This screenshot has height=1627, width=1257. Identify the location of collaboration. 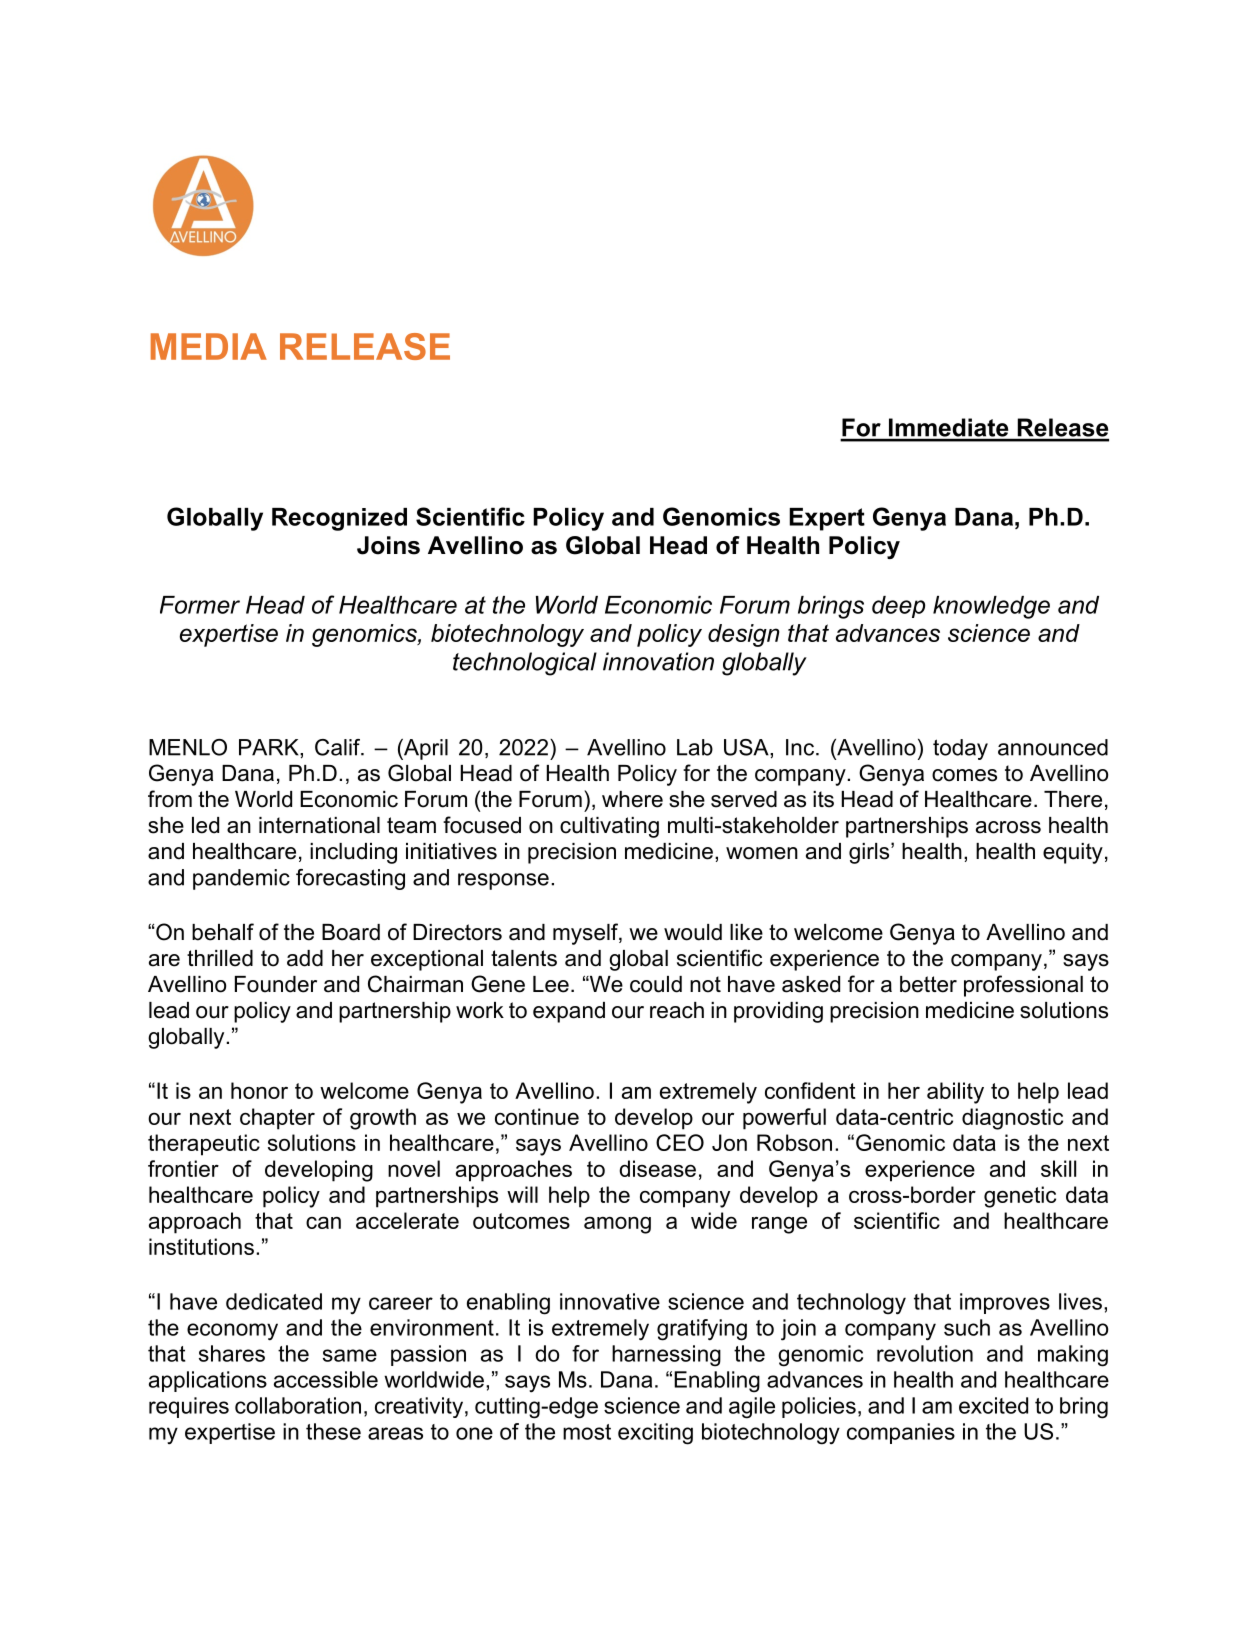
(298, 1405).
